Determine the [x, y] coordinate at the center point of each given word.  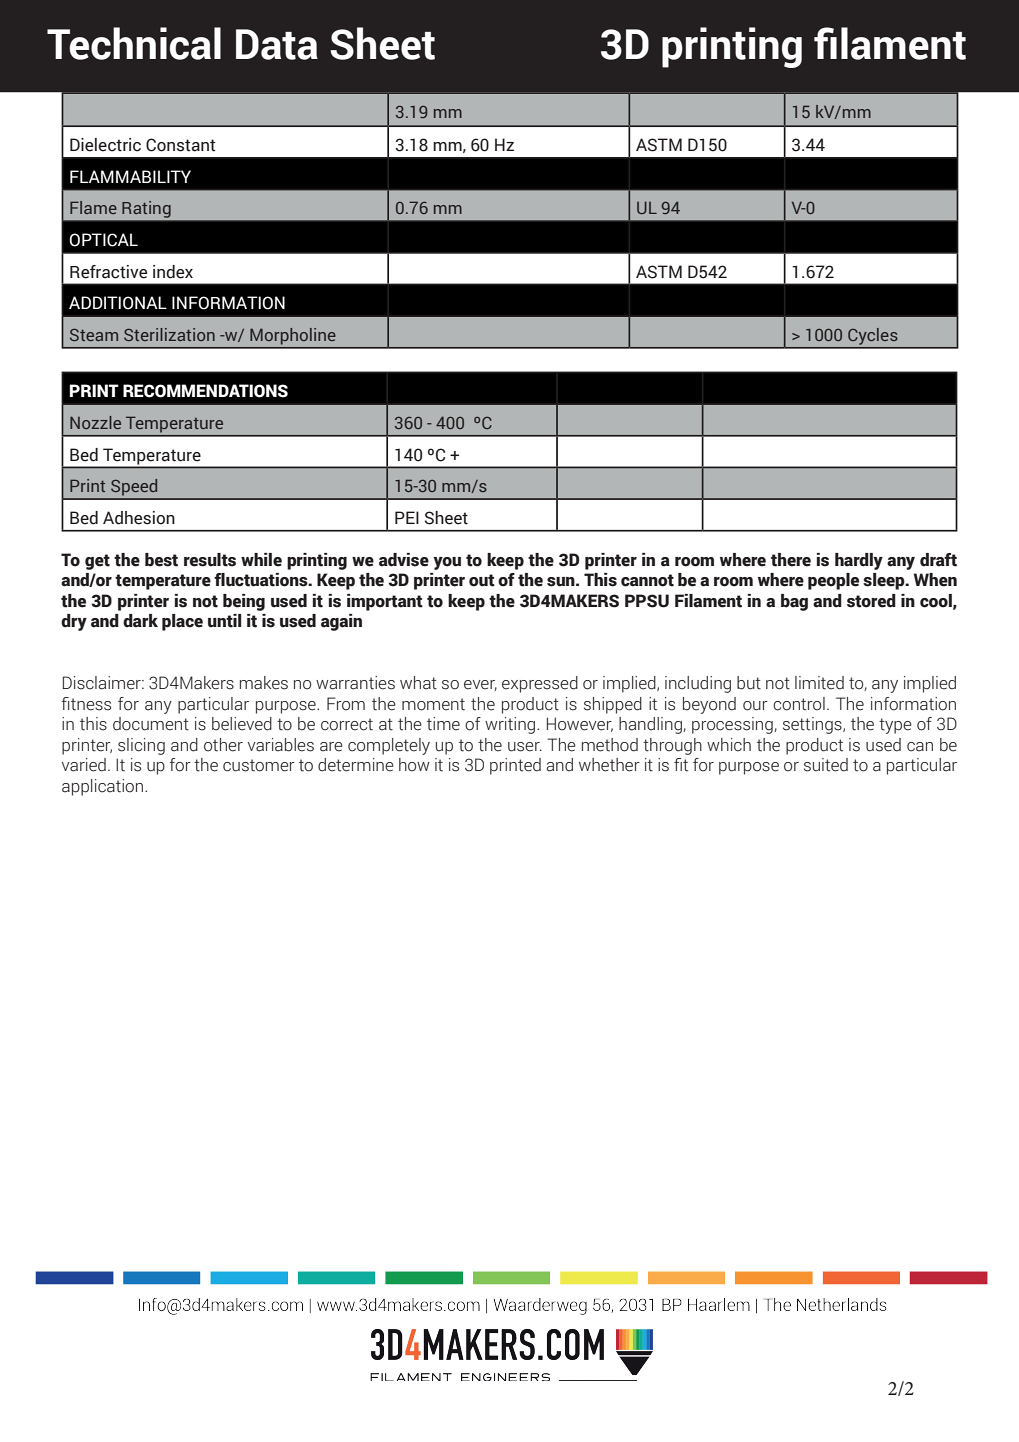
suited [826, 765]
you [447, 563]
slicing [141, 746]
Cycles [872, 336]
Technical [134, 43]
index [173, 272]
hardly [859, 561]
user [525, 747]
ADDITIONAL [118, 303]
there [791, 560]
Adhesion [139, 518]
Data [277, 44]
